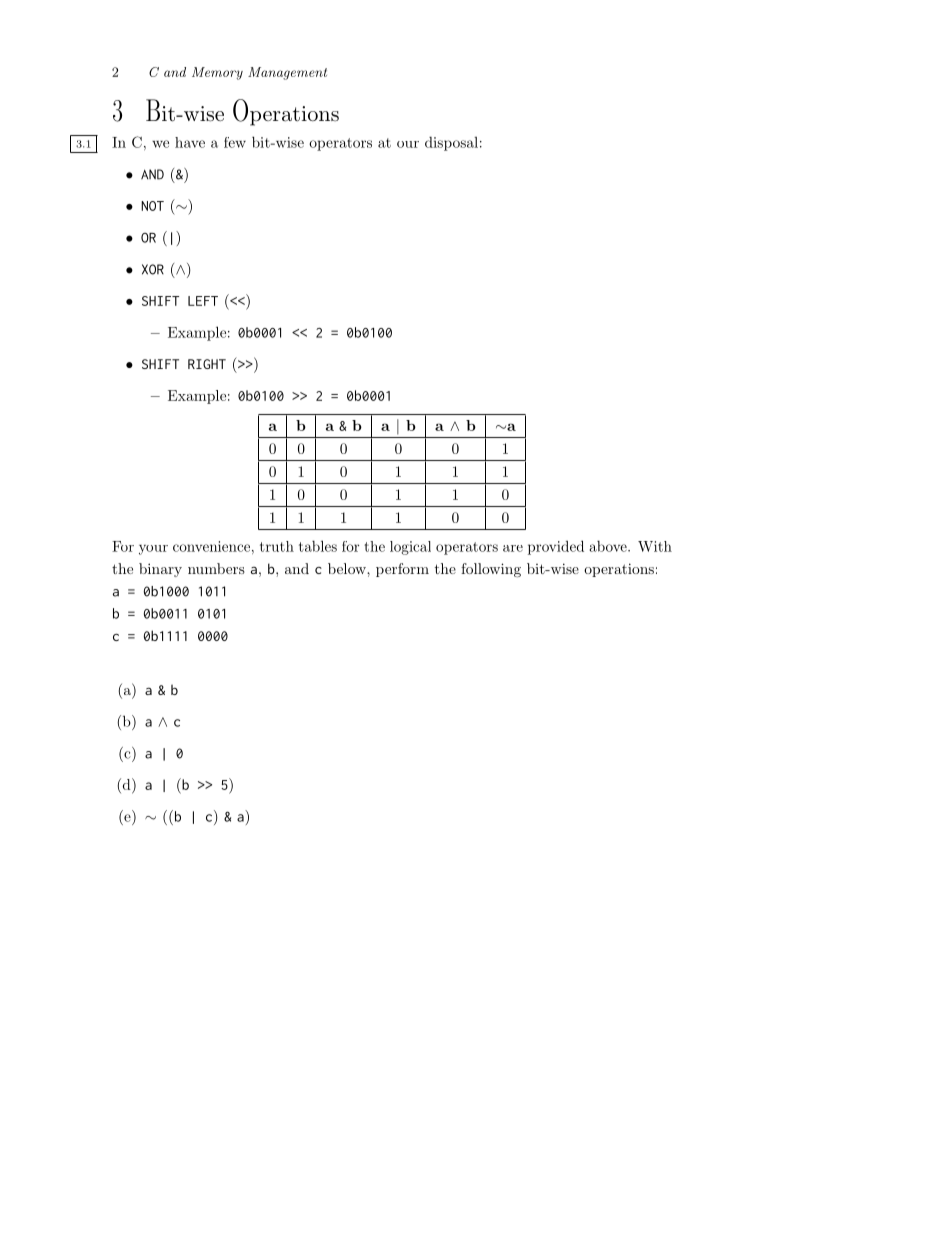  What do you see at coordinates (235, 142) in the image?
I see `few` at bounding box center [235, 142].
